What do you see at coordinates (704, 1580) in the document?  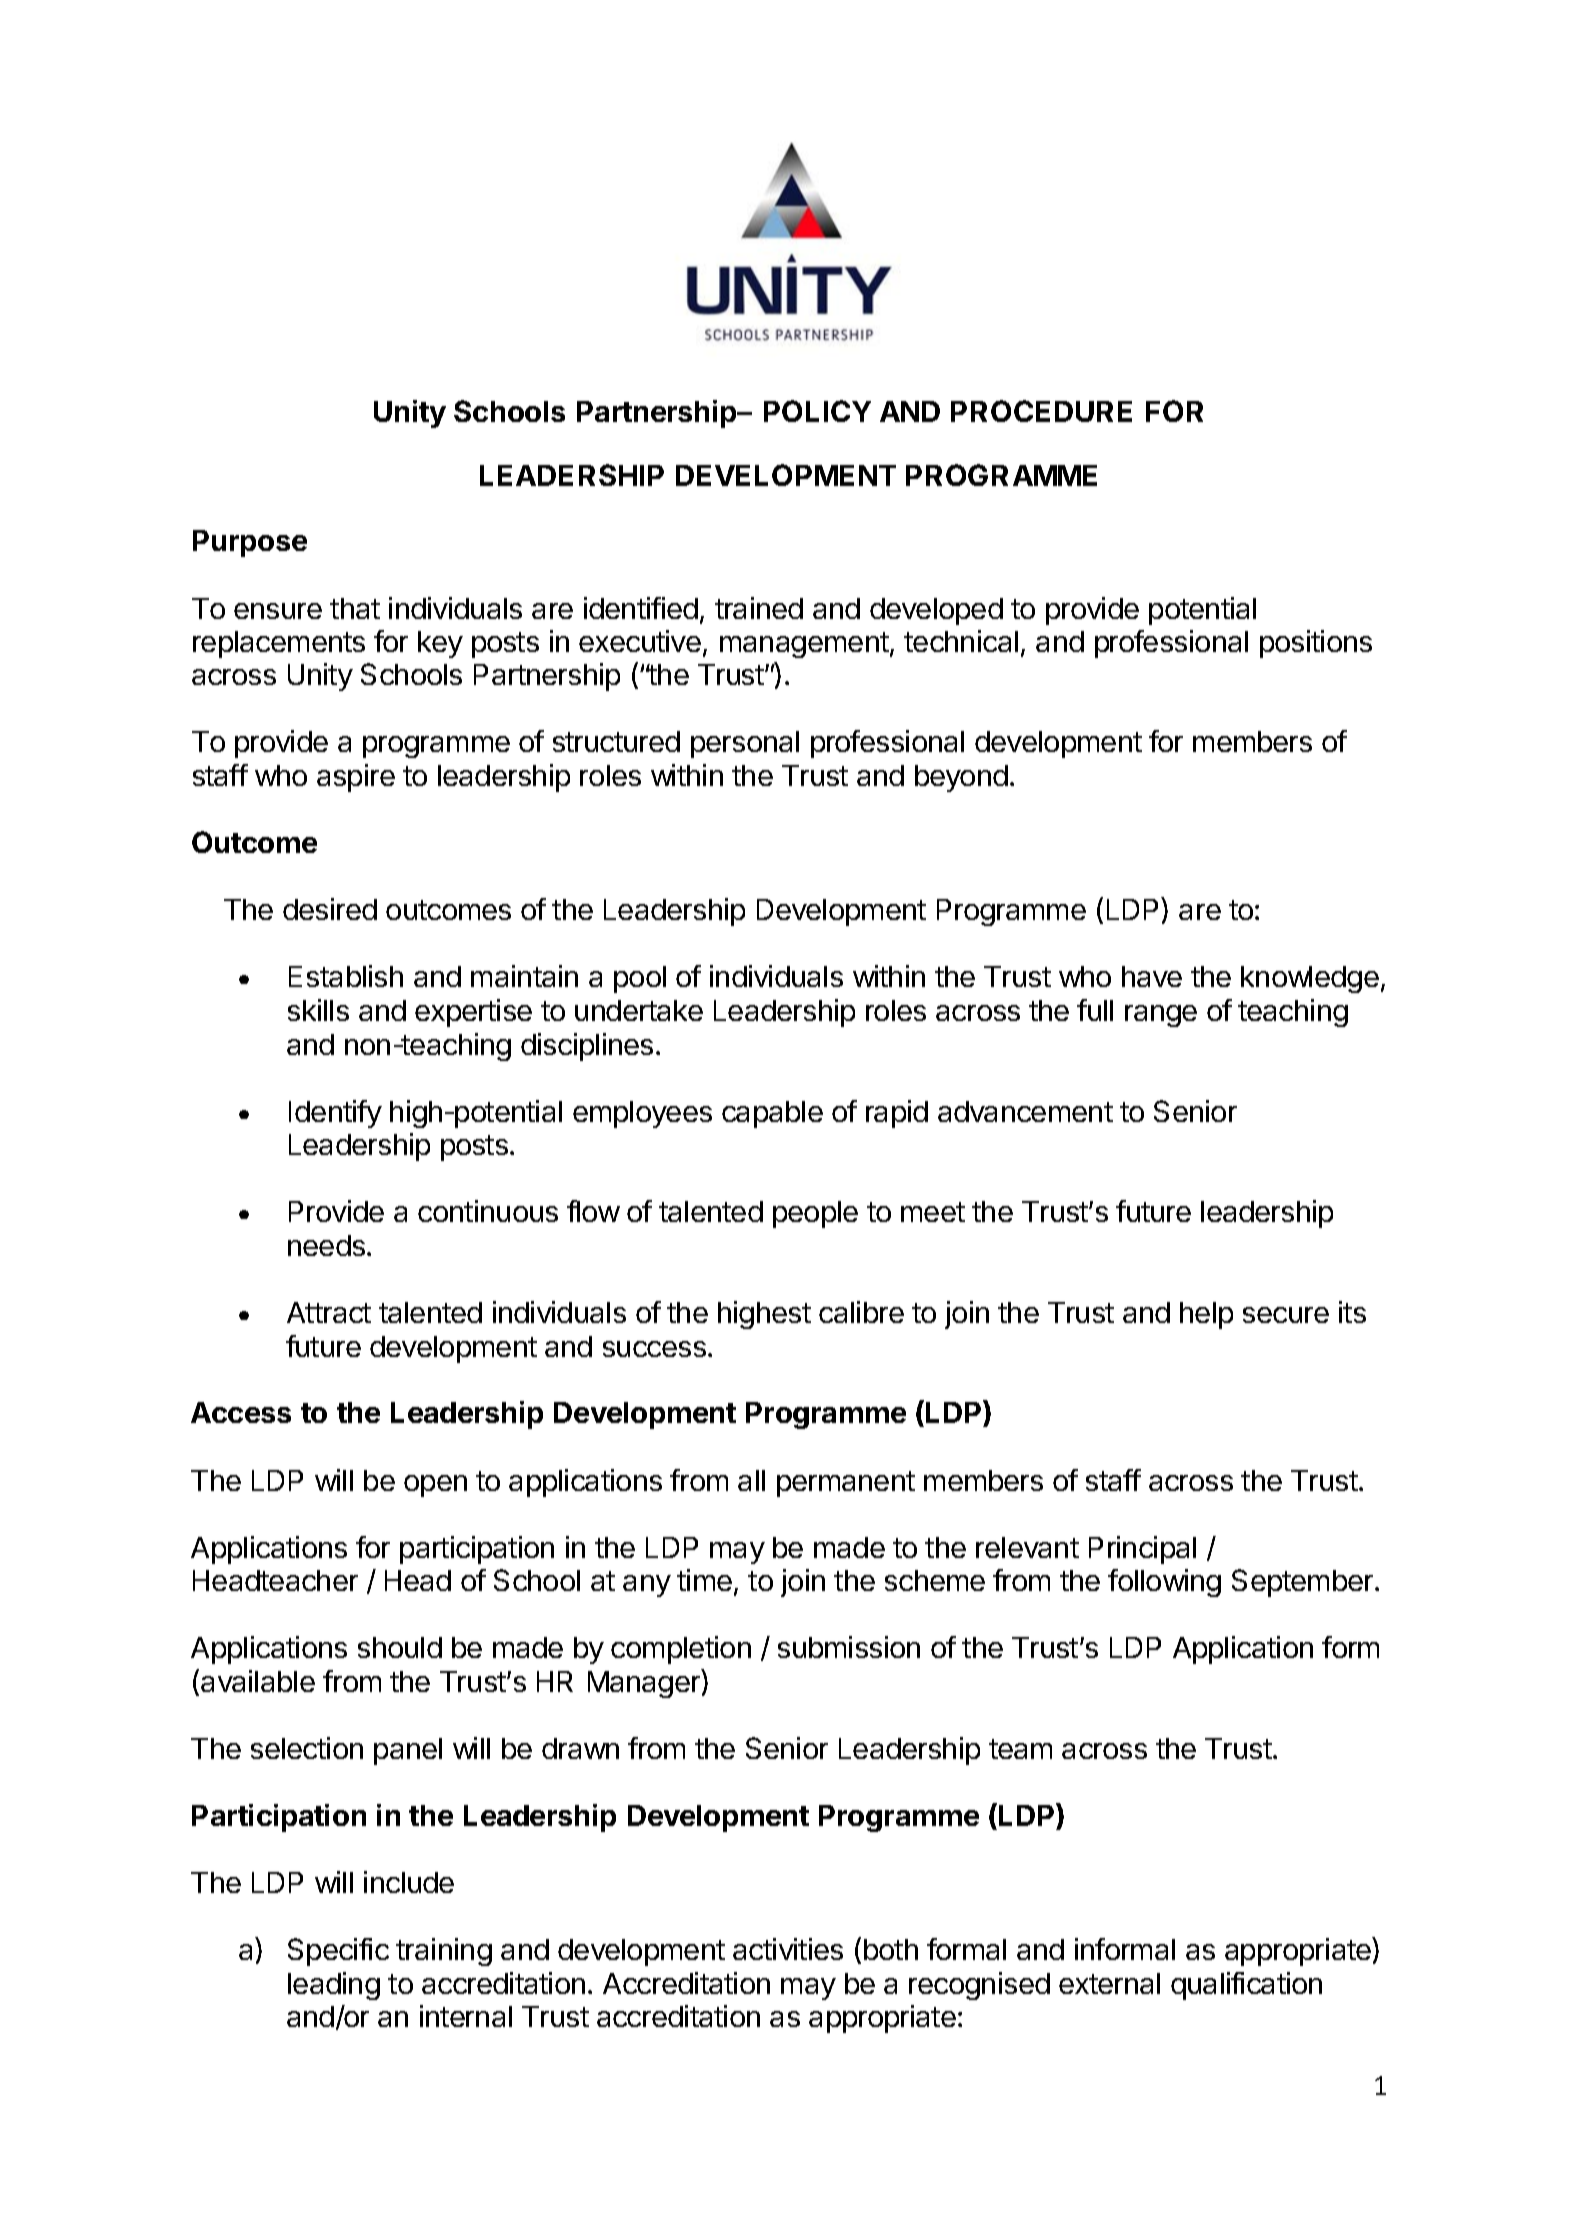 I see `time` at bounding box center [704, 1580].
